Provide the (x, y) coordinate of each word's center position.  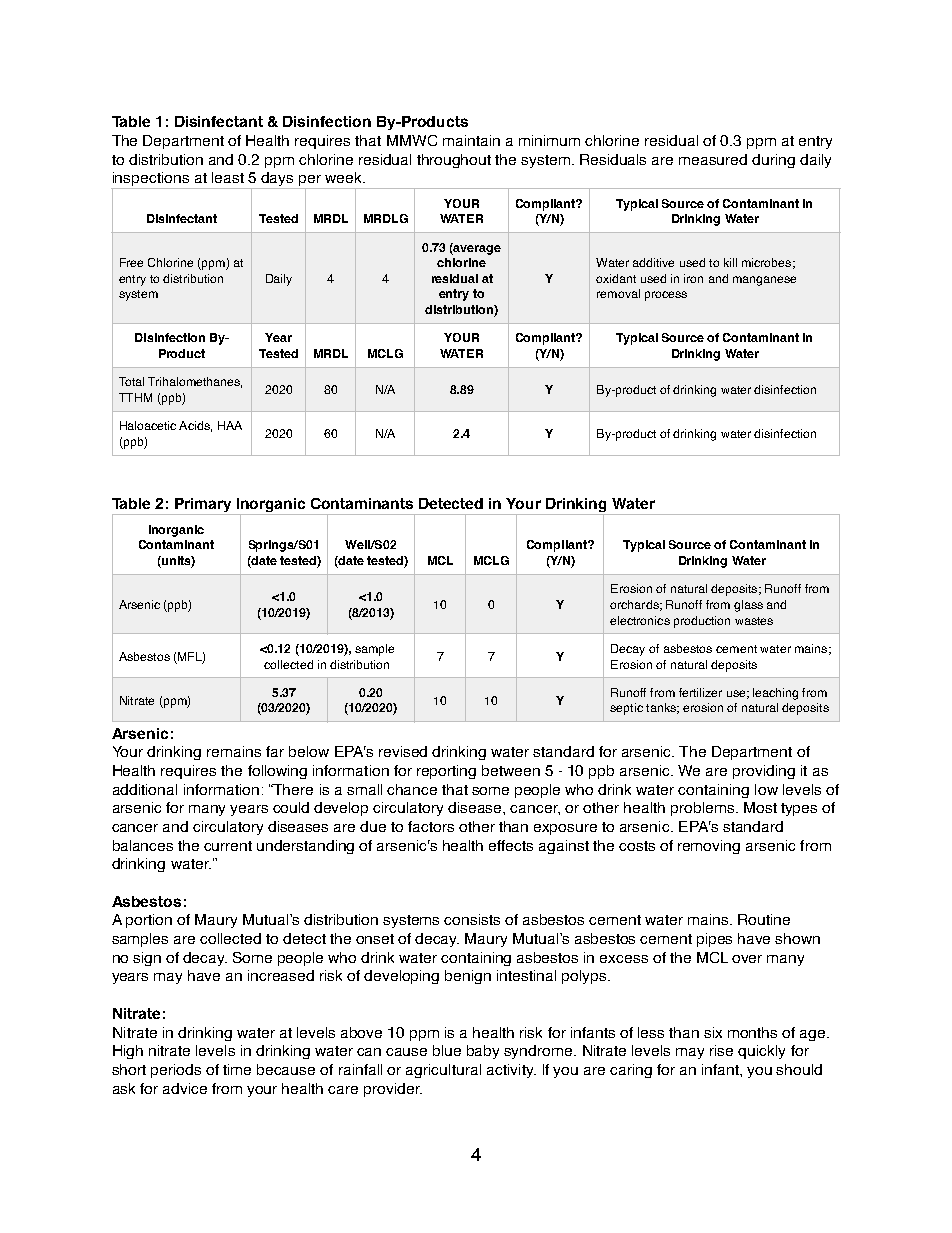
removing (709, 847)
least (228, 177)
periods (176, 1071)
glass (748, 606)
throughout (454, 161)
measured (713, 159)
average (476, 249)
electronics (640, 620)
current (228, 846)
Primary (203, 506)
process (666, 296)
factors (431, 826)
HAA (230, 425)
